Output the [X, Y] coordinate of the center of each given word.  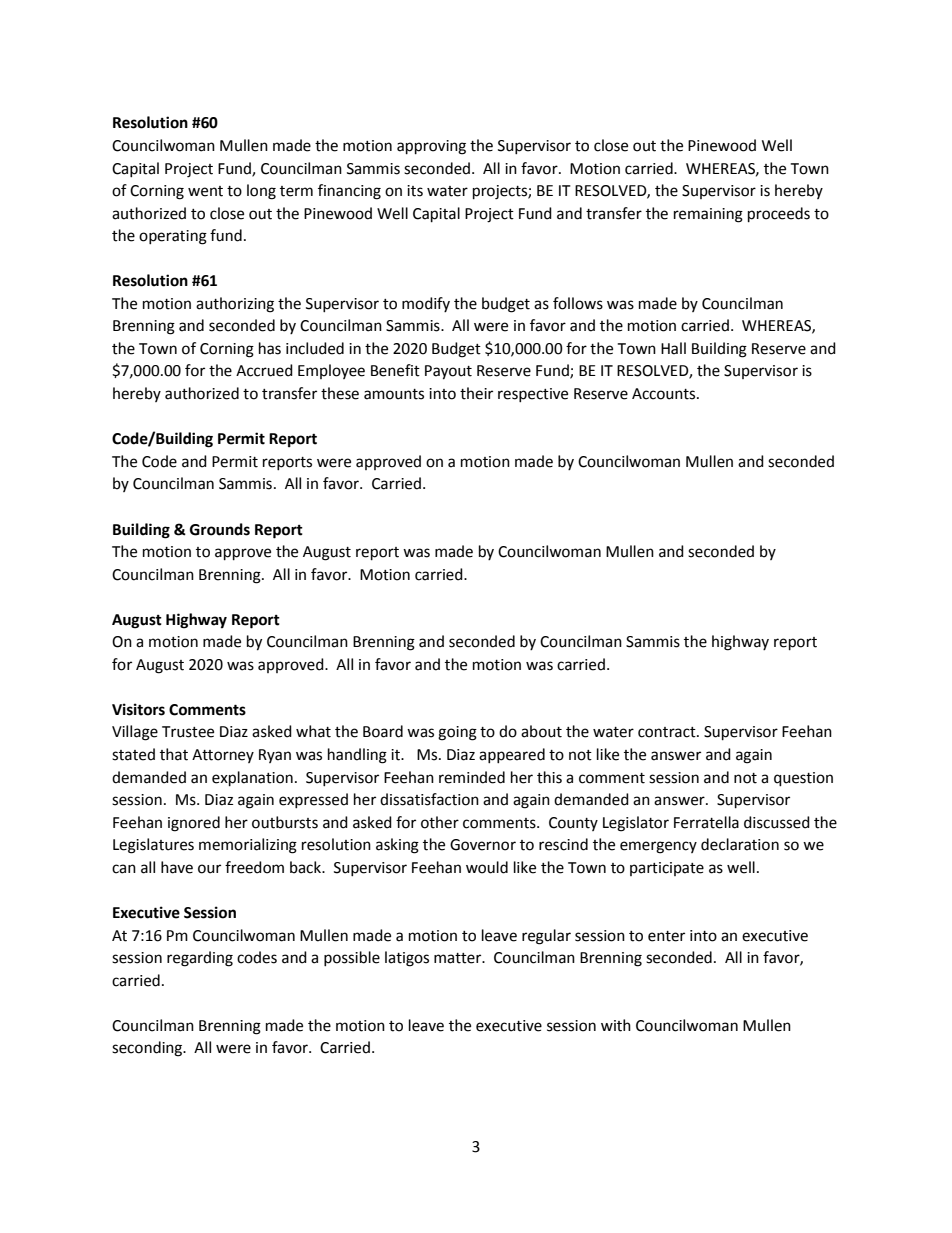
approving [431, 147]
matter [459, 958]
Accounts [665, 394]
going [457, 733]
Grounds [220, 529]
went [205, 191]
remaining [708, 215]
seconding [148, 1049]
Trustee [188, 732]
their [476, 393]
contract [668, 732]
